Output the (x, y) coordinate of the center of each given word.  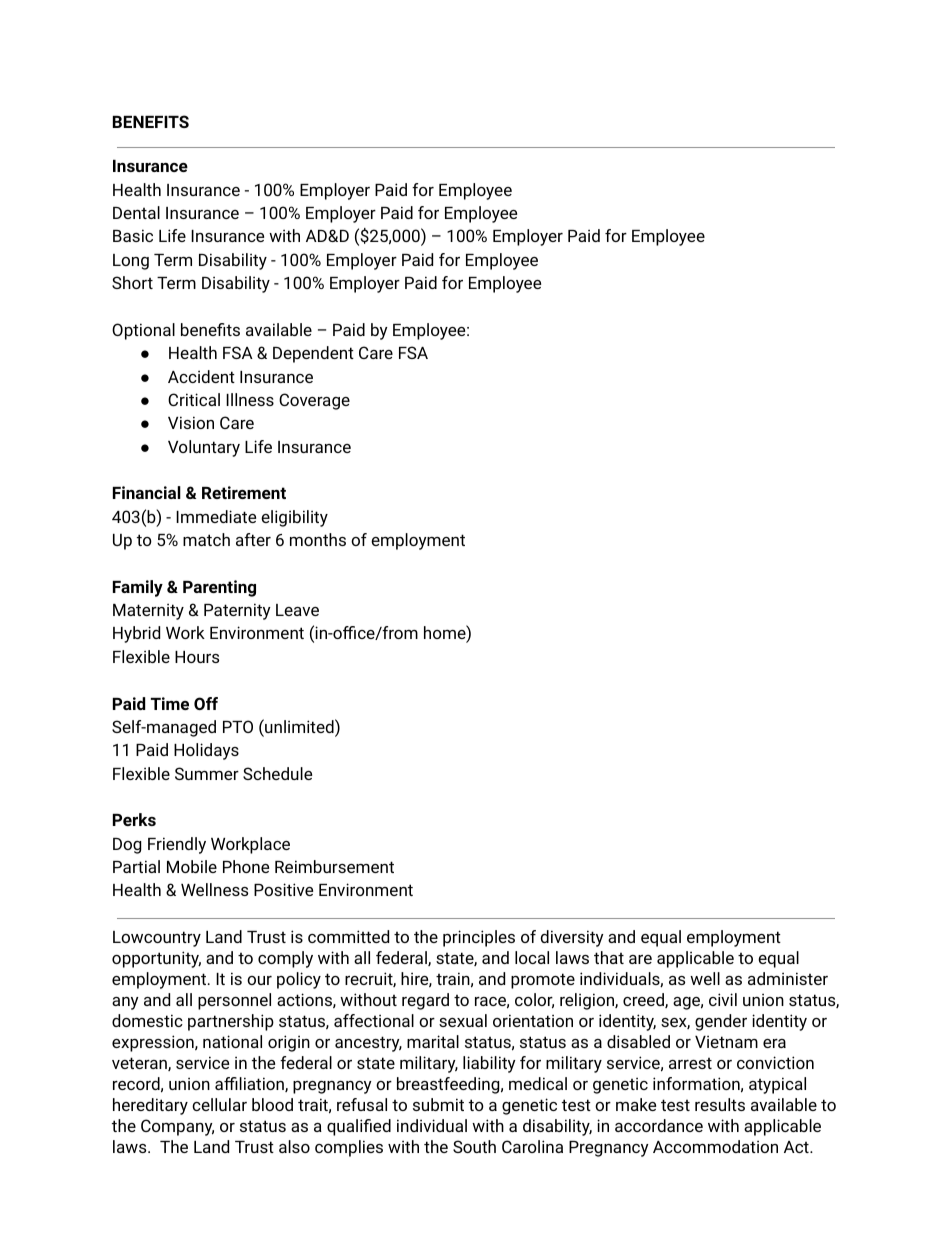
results (720, 1104)
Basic (133, 235)
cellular (219, 1104)
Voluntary (204, 448)
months (318, 539)
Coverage (314, 401)
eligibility (294, 518)
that (609, 957)
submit (438, 1104)
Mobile (192, 866)
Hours (197, 657)
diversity (572, 938)
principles (479, 938)
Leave (297, 610)
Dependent (313, 354)
